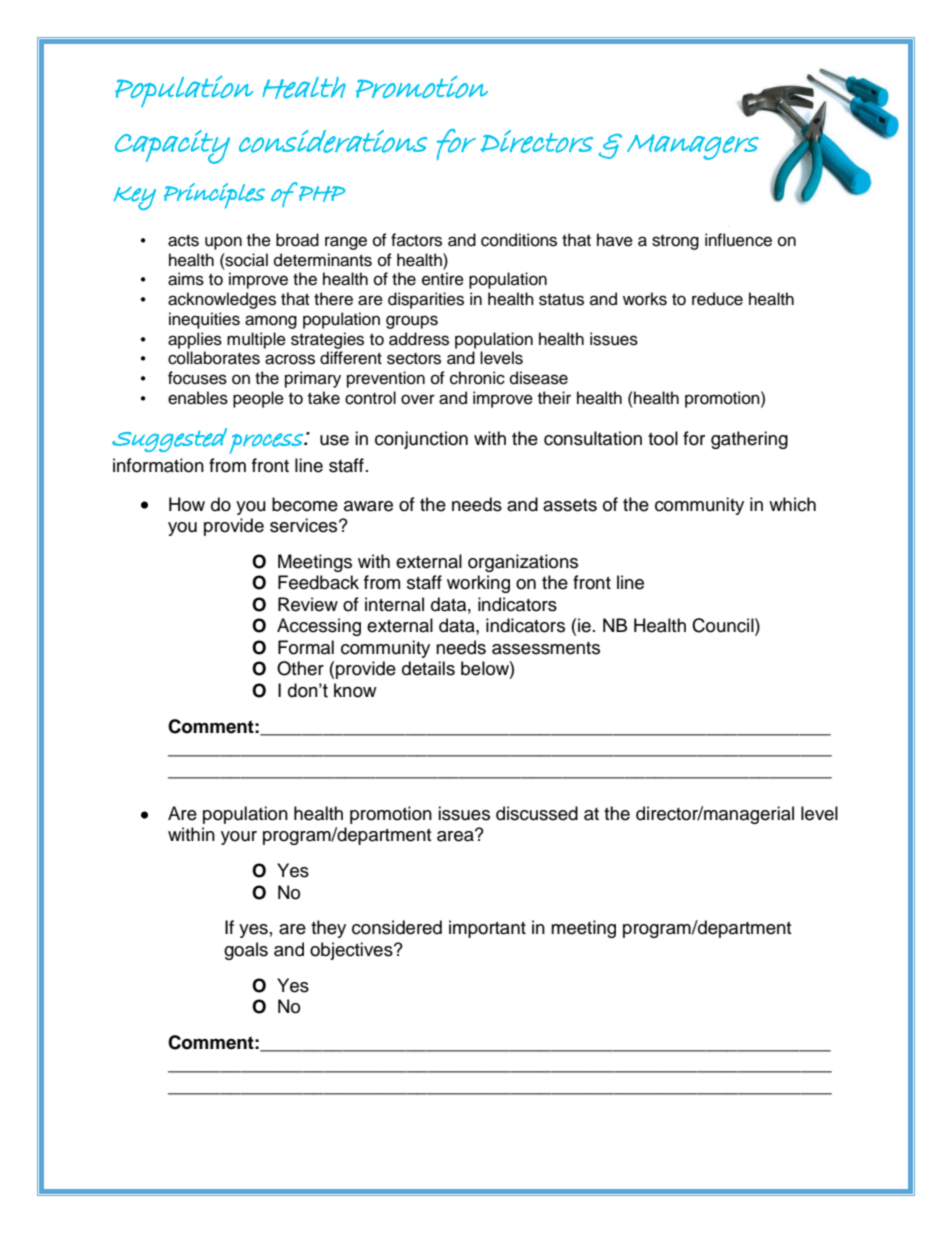  I want to click on discussed, so click(537, 813).
